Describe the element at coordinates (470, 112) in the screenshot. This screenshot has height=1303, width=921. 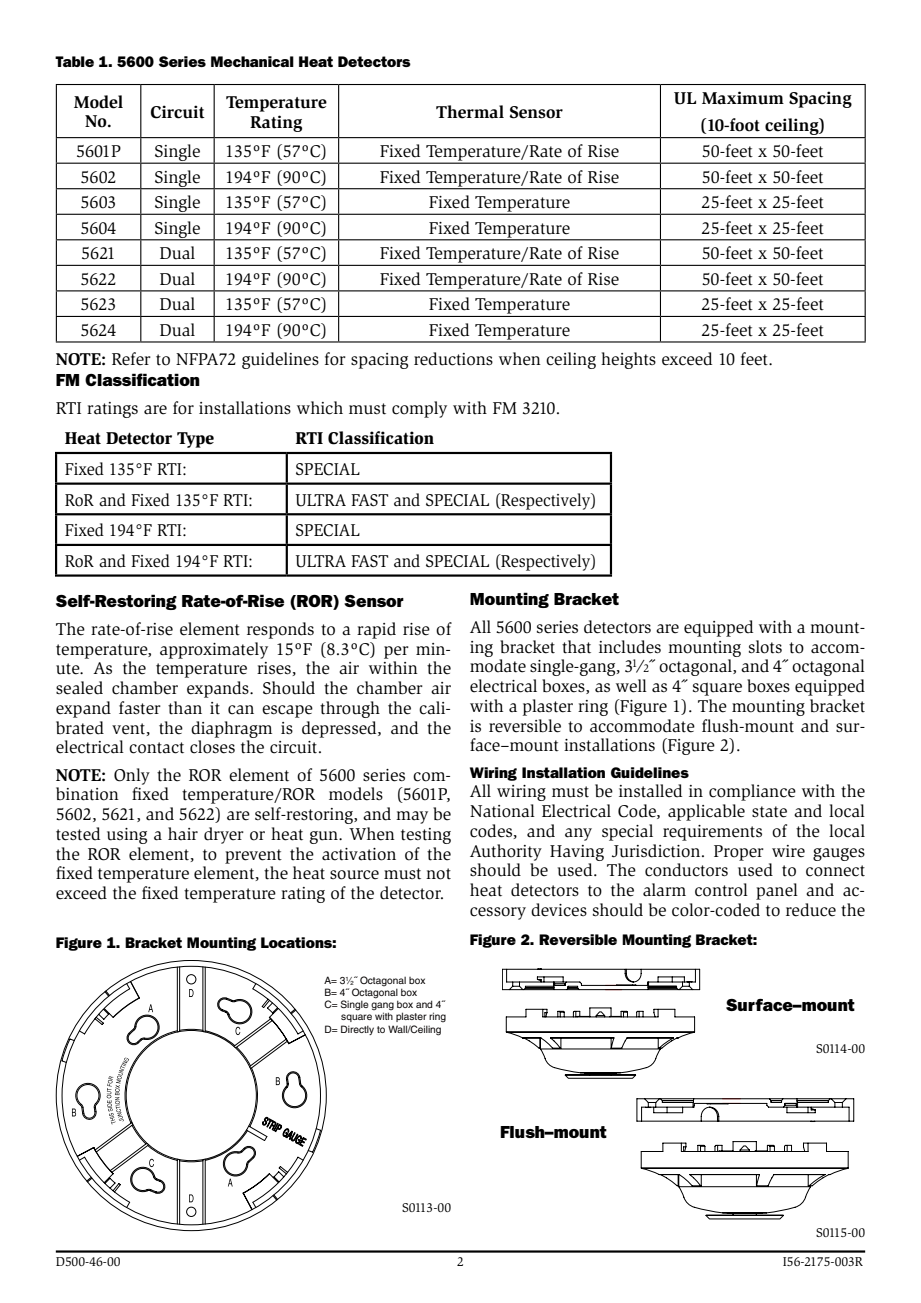
I see `Thermal` at that location.
